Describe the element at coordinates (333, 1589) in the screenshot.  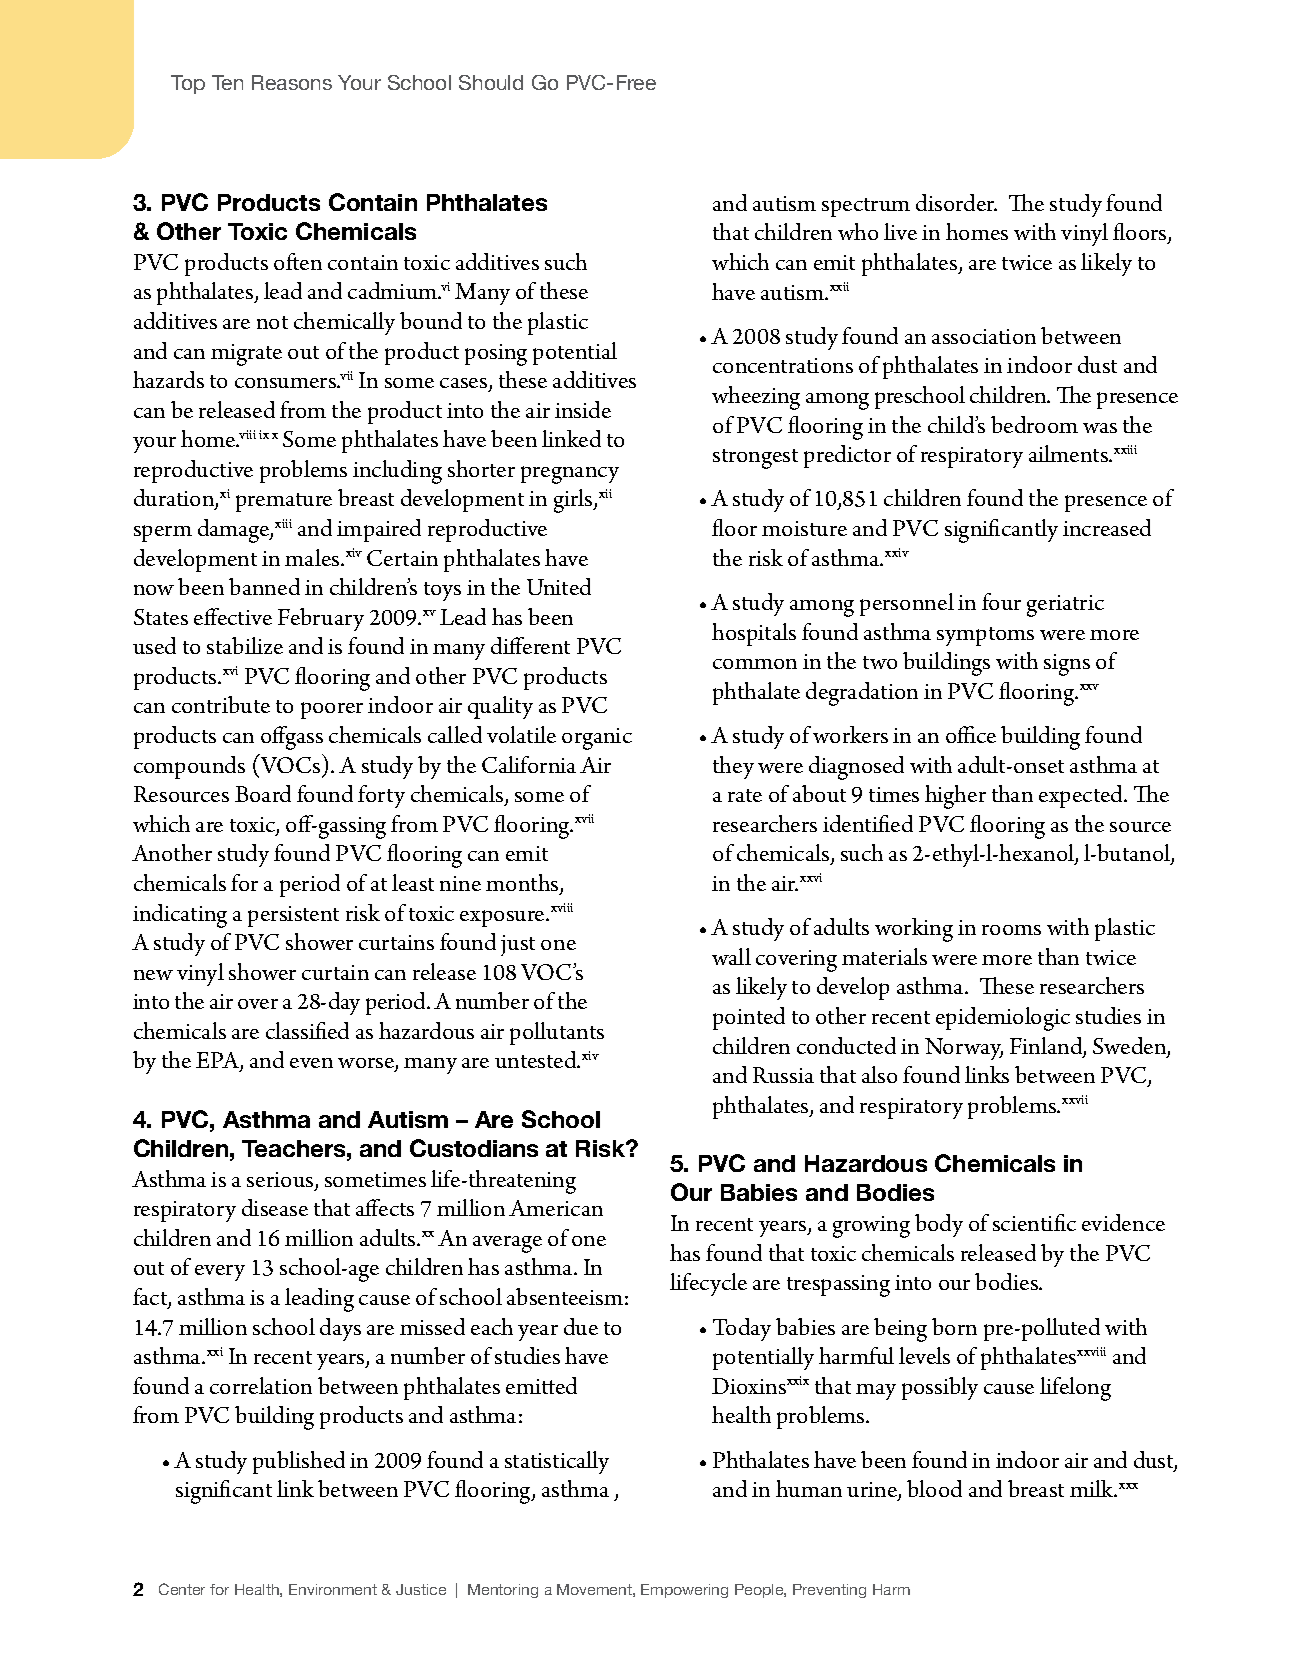
I see `Environment` at that location.
